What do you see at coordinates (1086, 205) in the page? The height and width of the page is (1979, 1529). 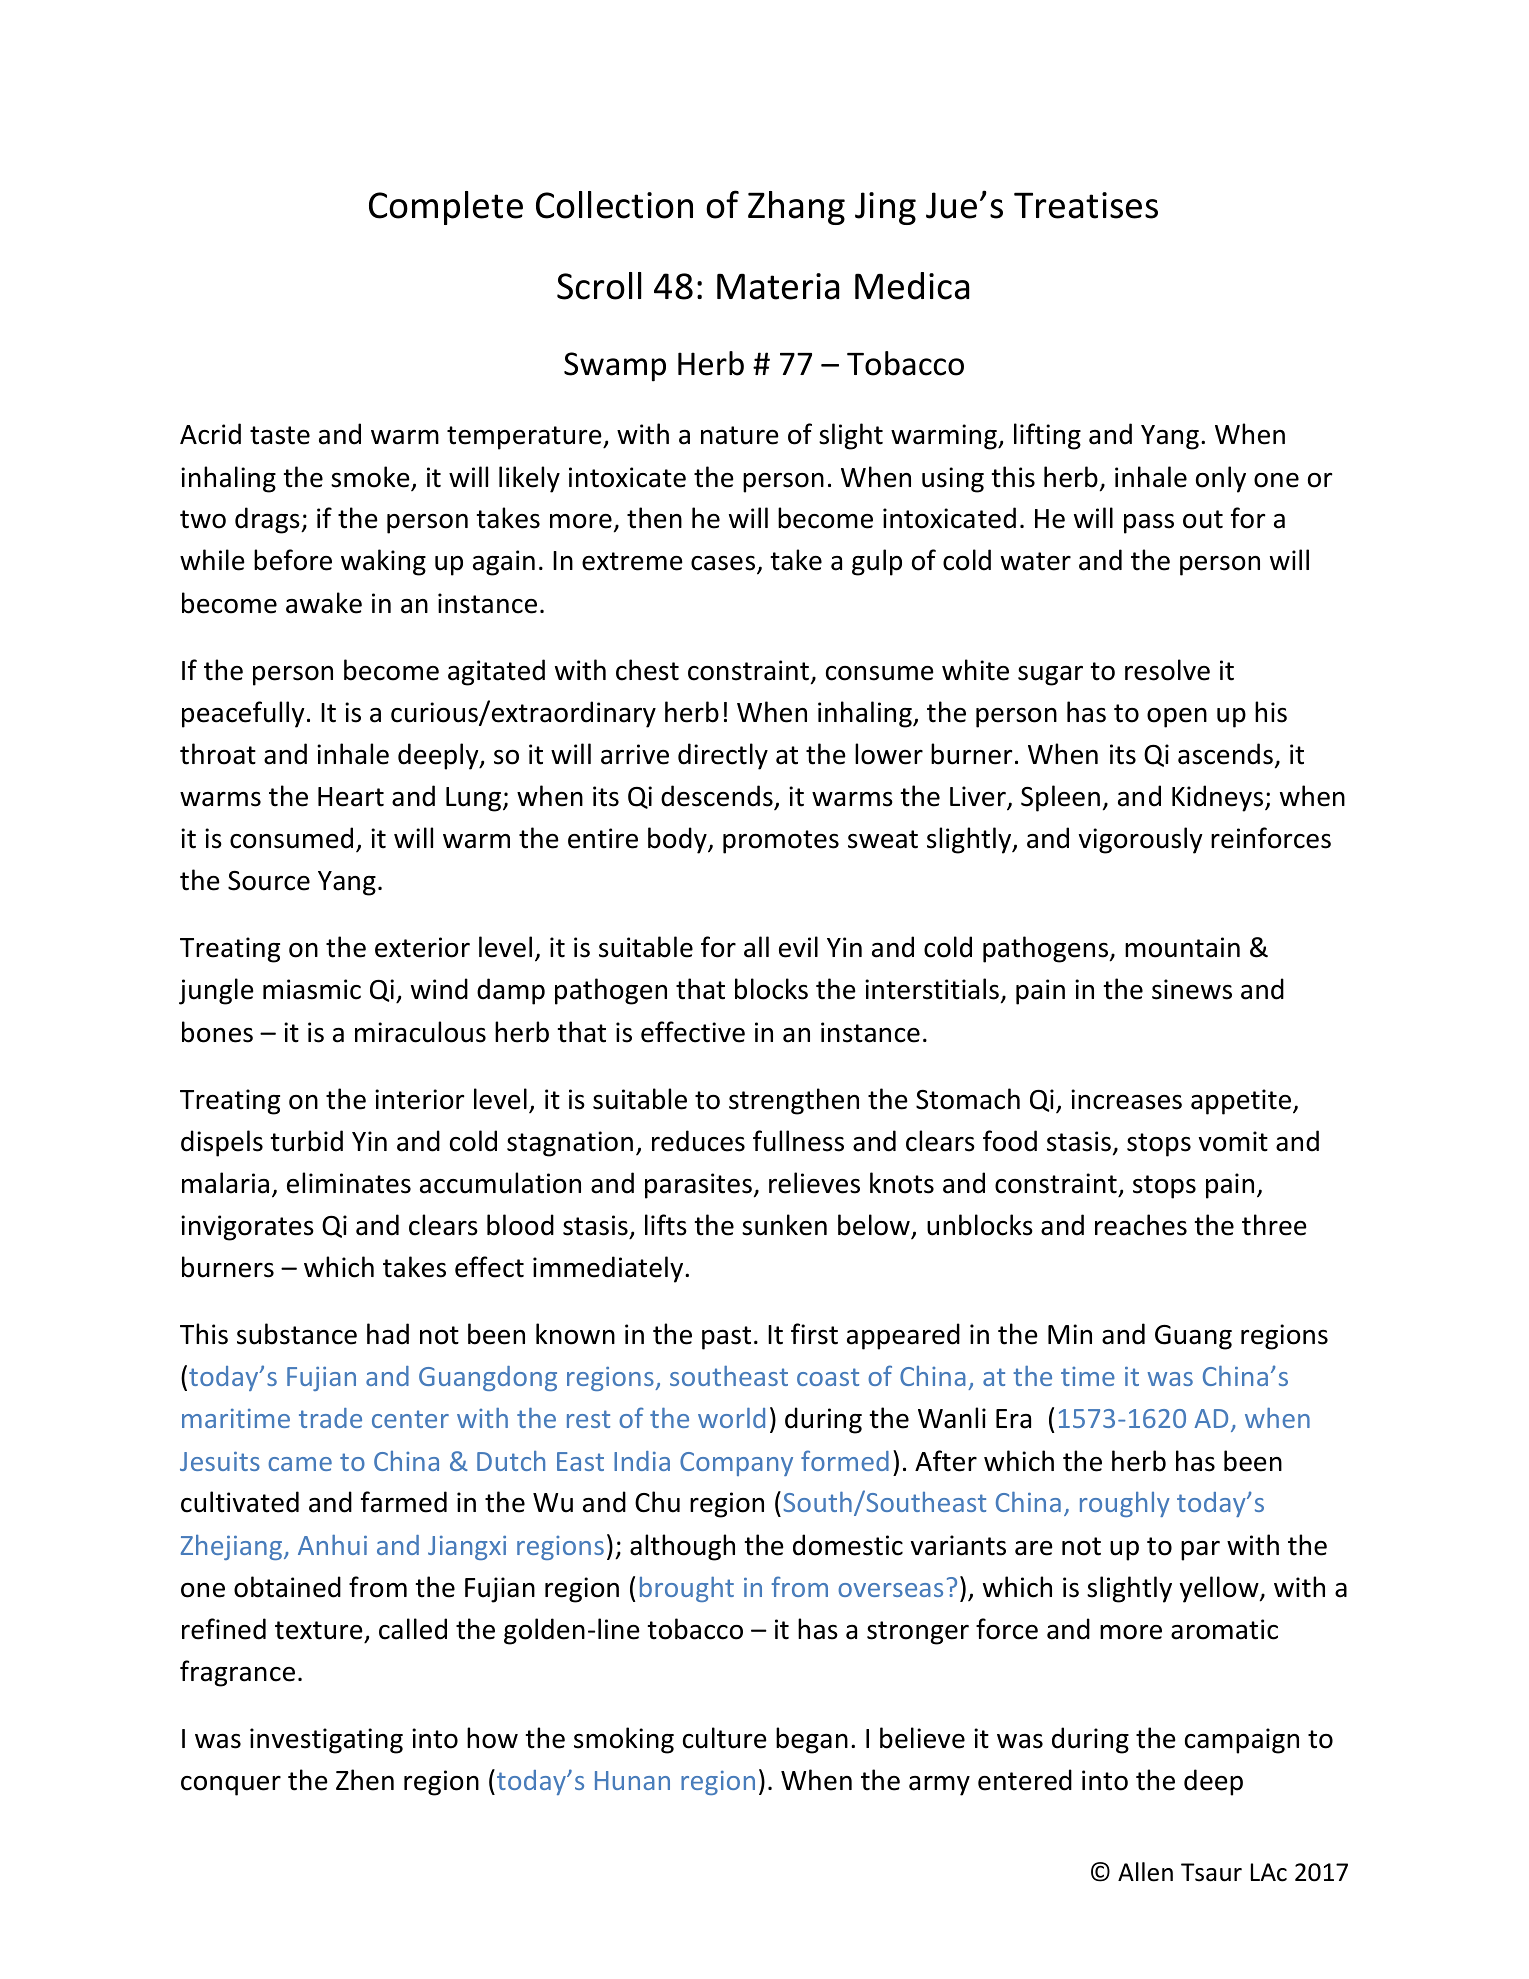 I see `Treatises` at bounding box center [1086, 205].
